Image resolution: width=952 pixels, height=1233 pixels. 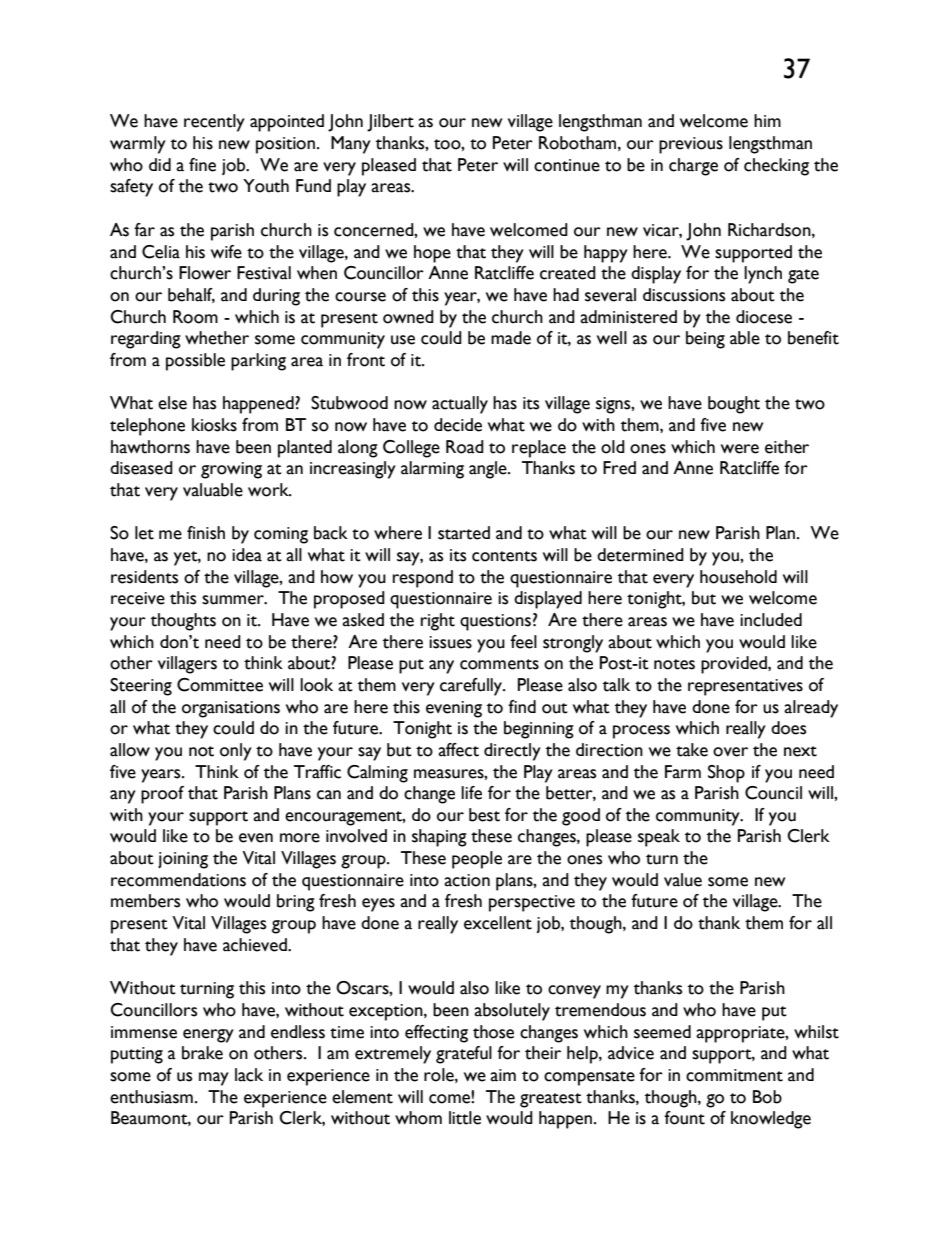 What do you see at coordinates (567, 165) in the document?
I see `continue` at bounding box center [567, 165].
